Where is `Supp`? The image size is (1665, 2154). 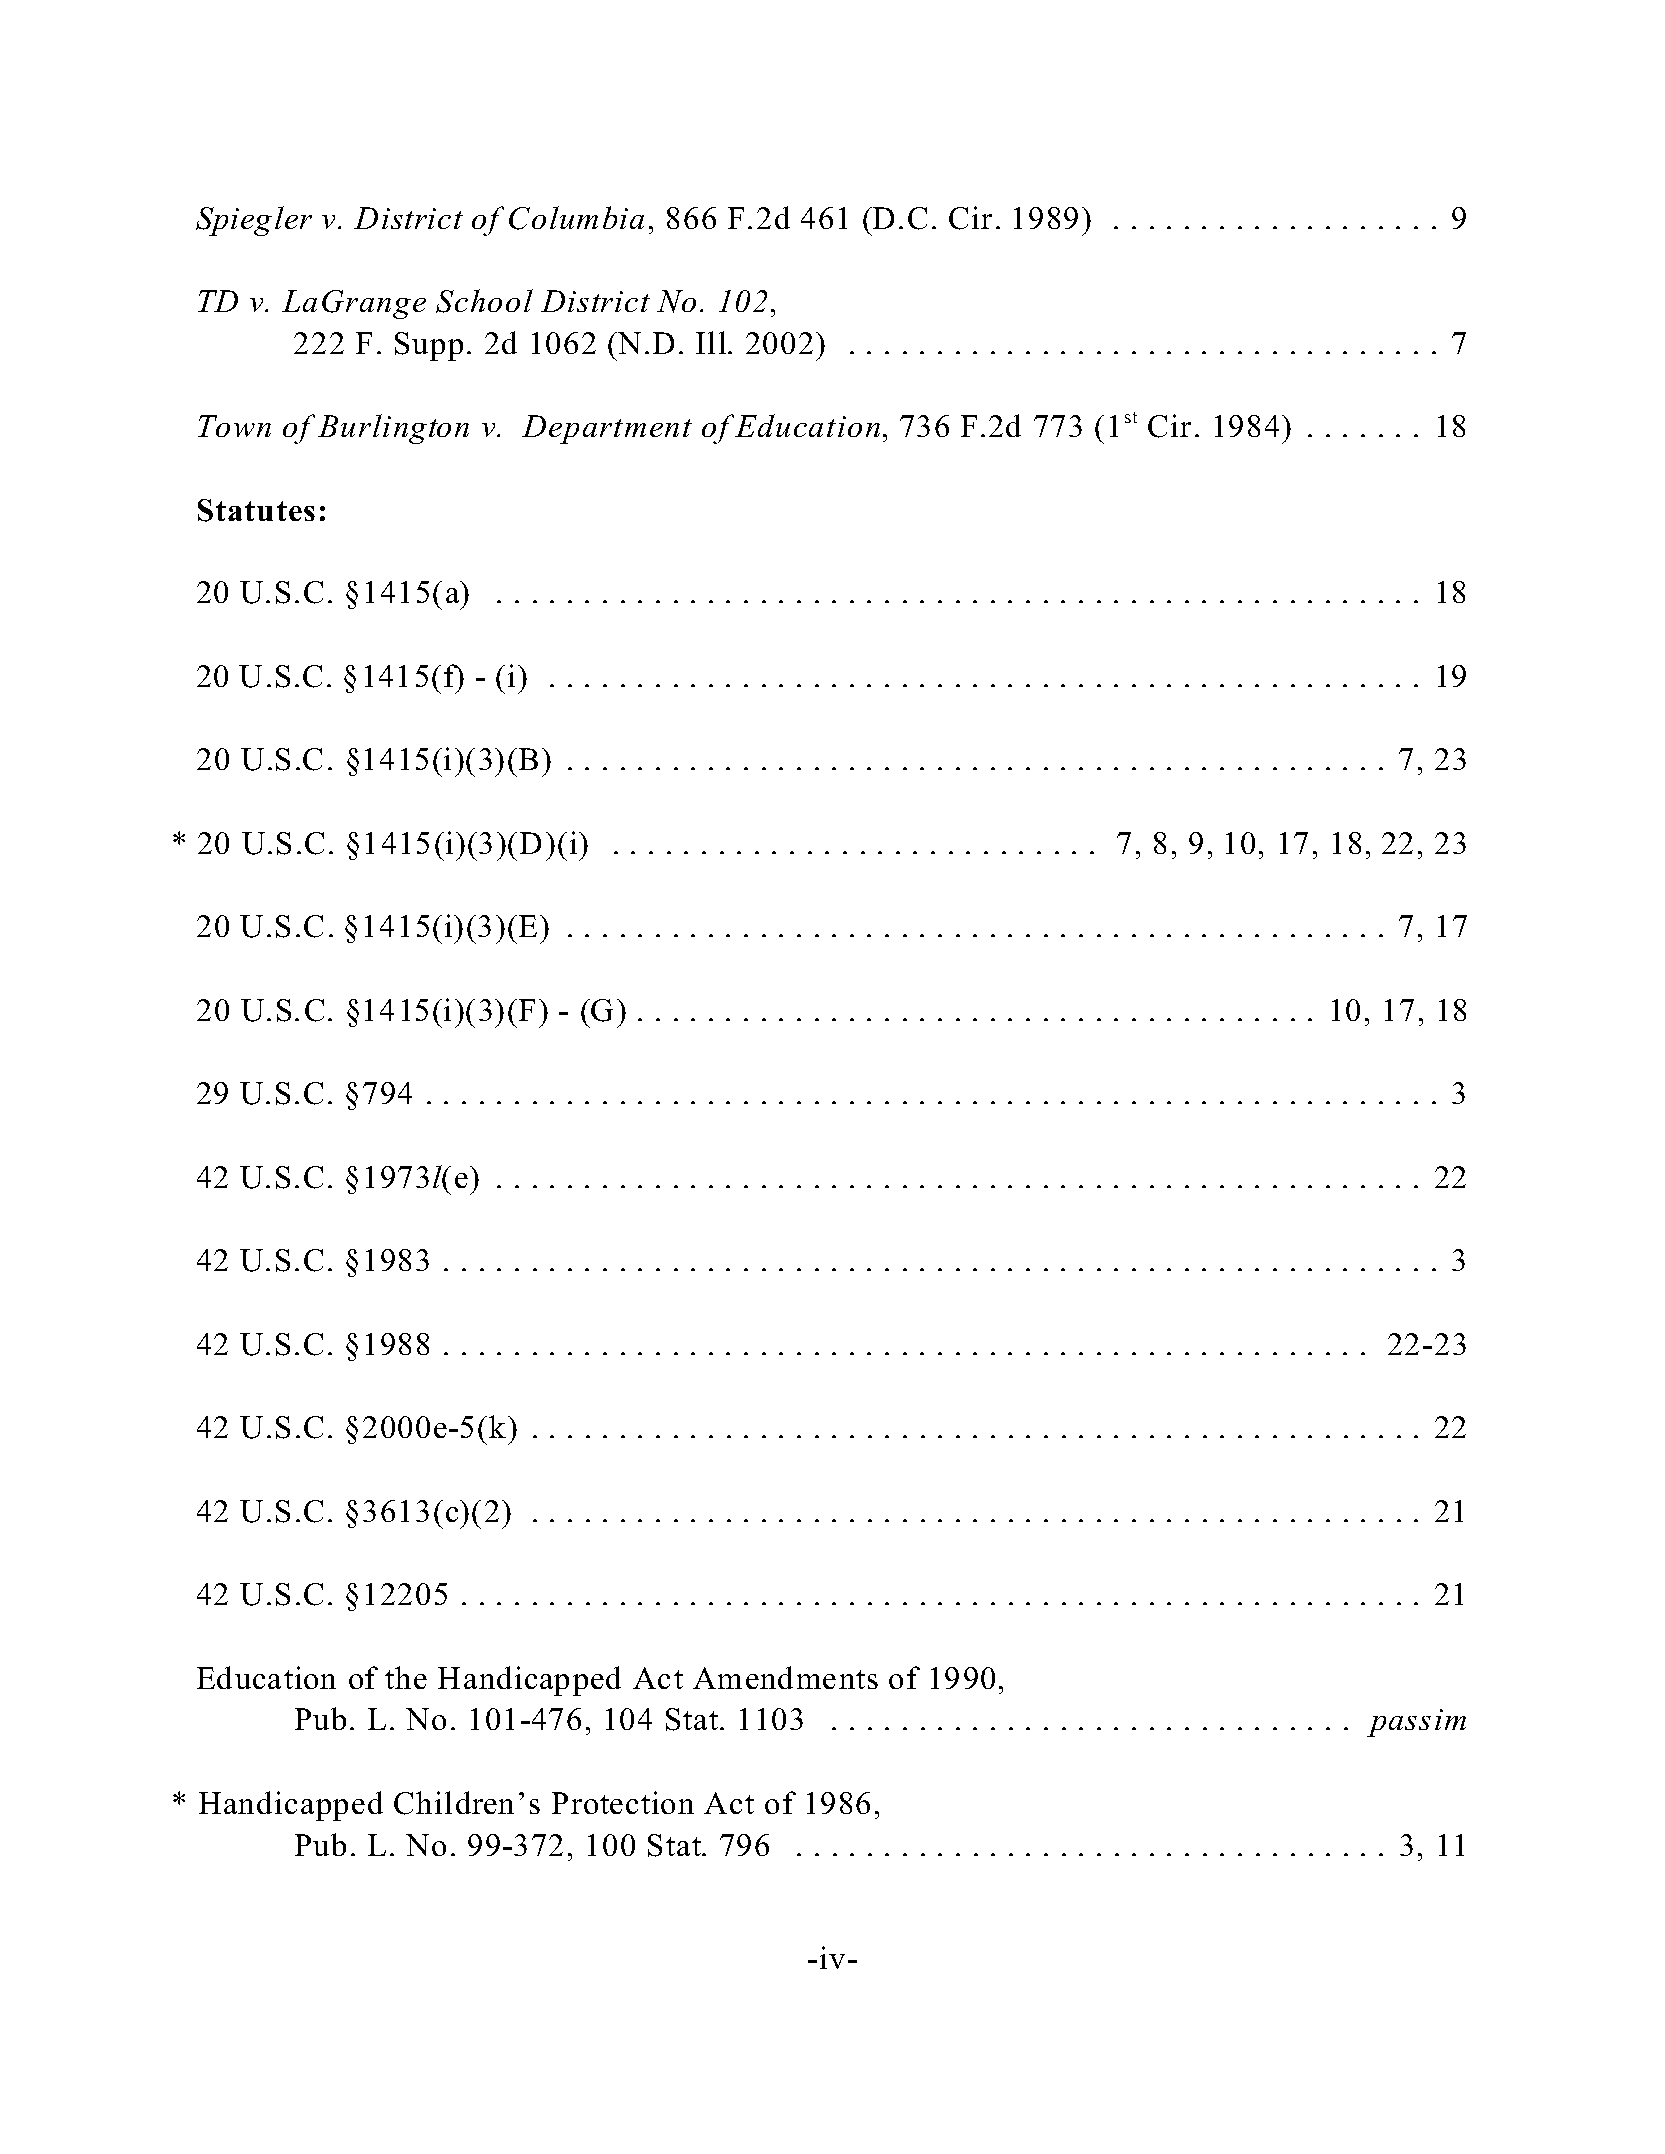 Supp is located at coordinates (429, 346).
